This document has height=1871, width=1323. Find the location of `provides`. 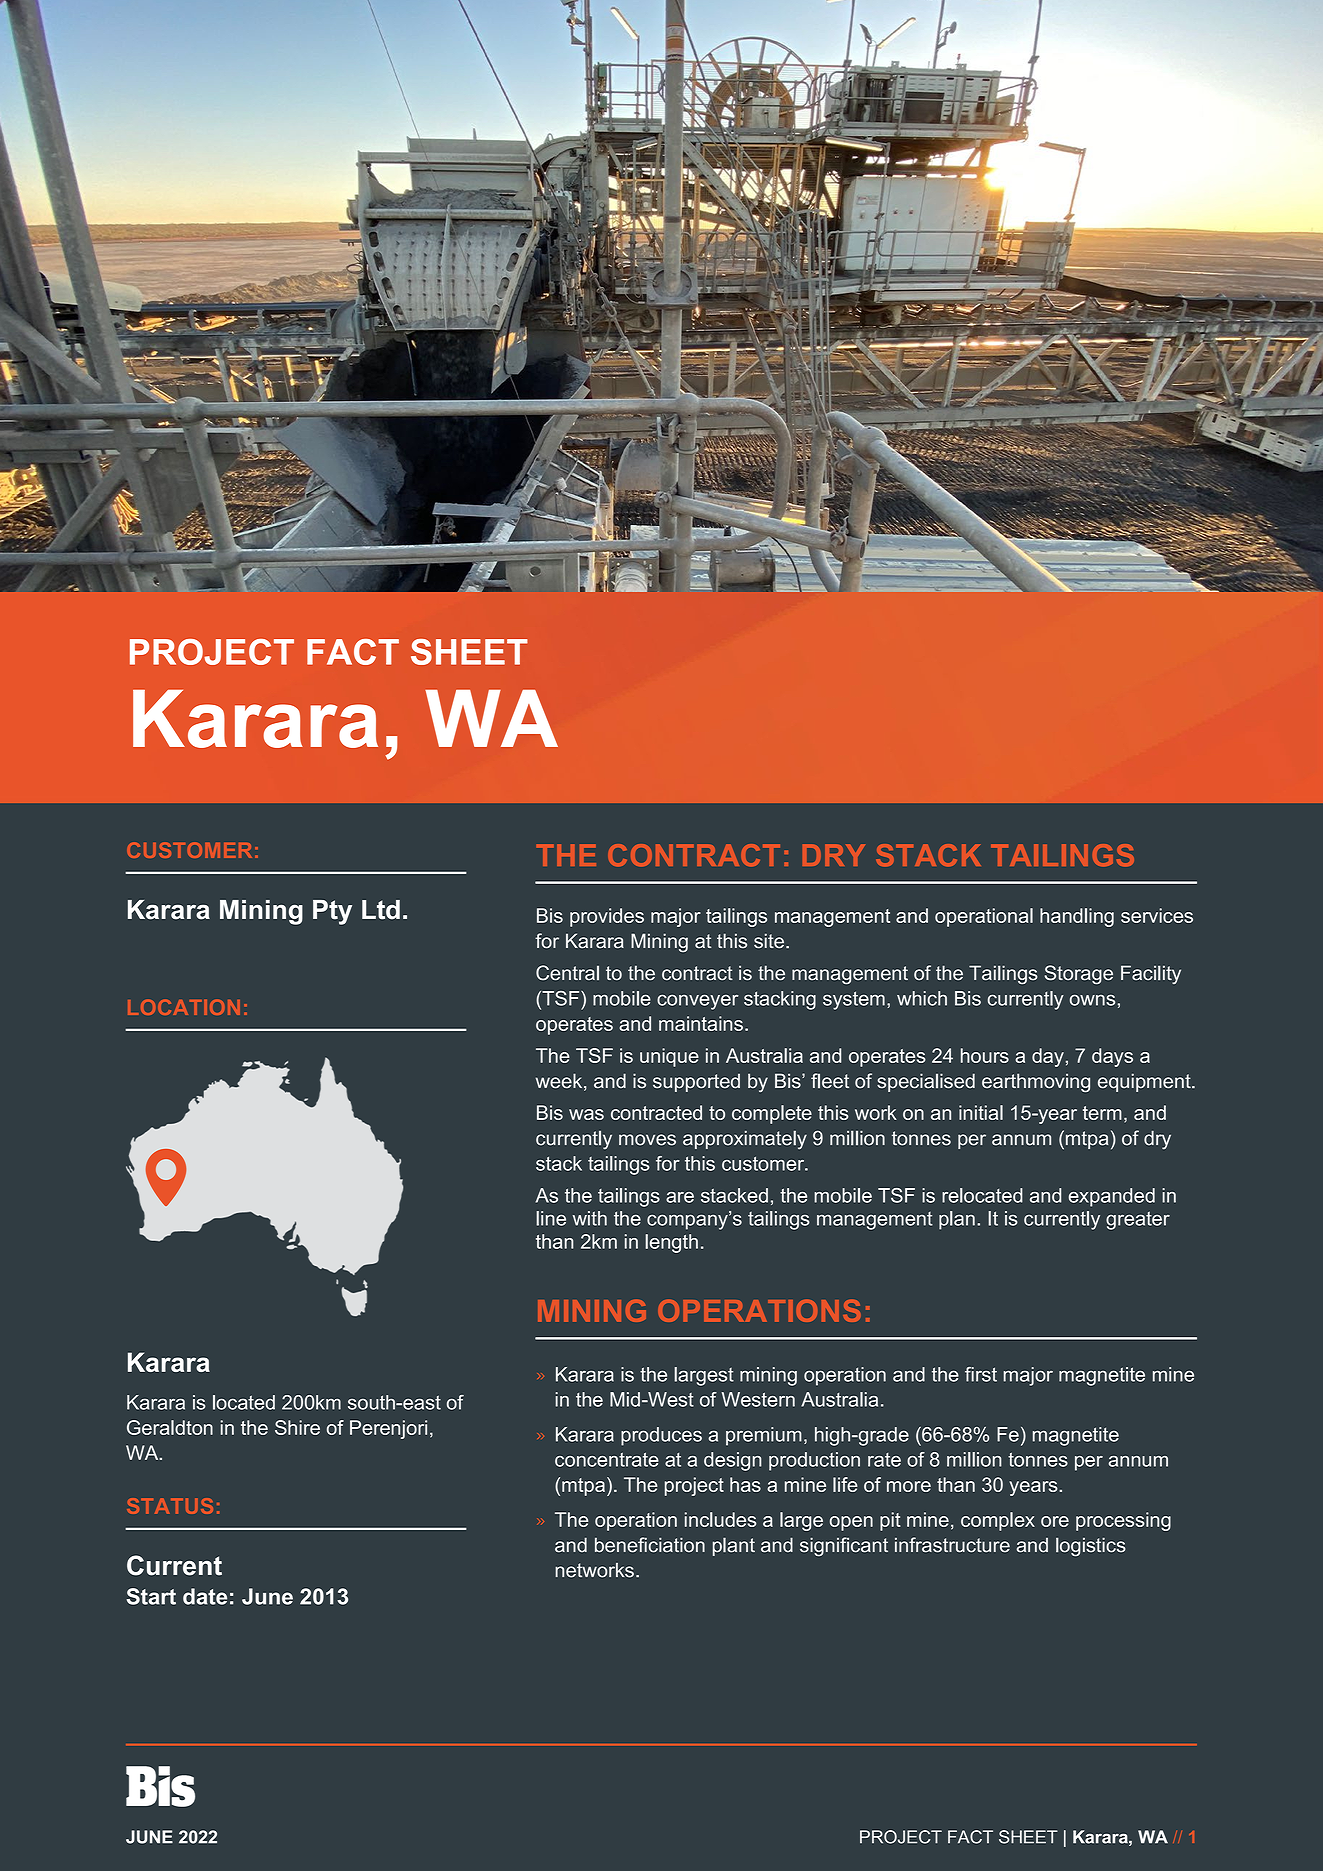

provides is located at coordinates (607, 917).
